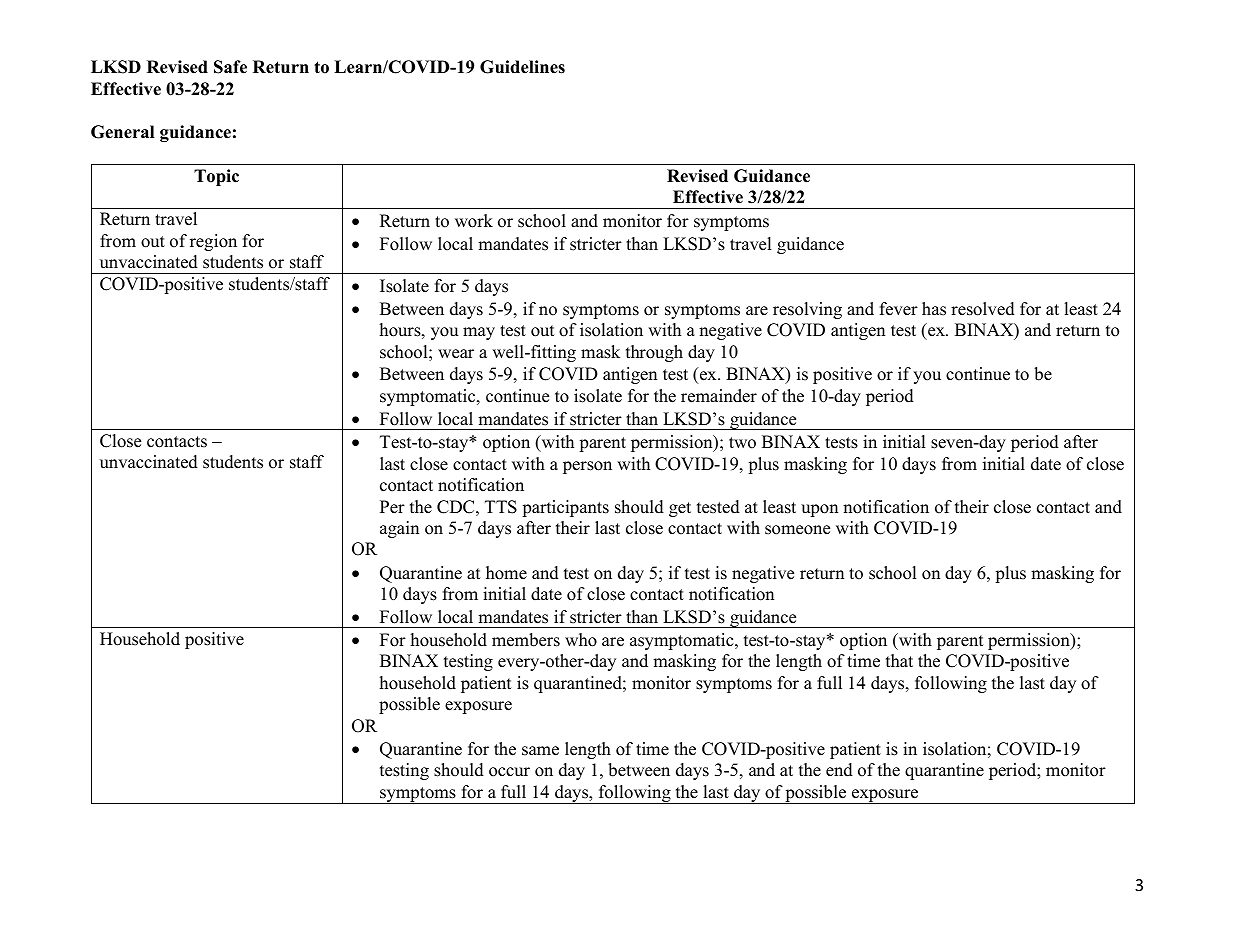 The image size is (1233, 952). I want to click on work, so click(474, 221).
